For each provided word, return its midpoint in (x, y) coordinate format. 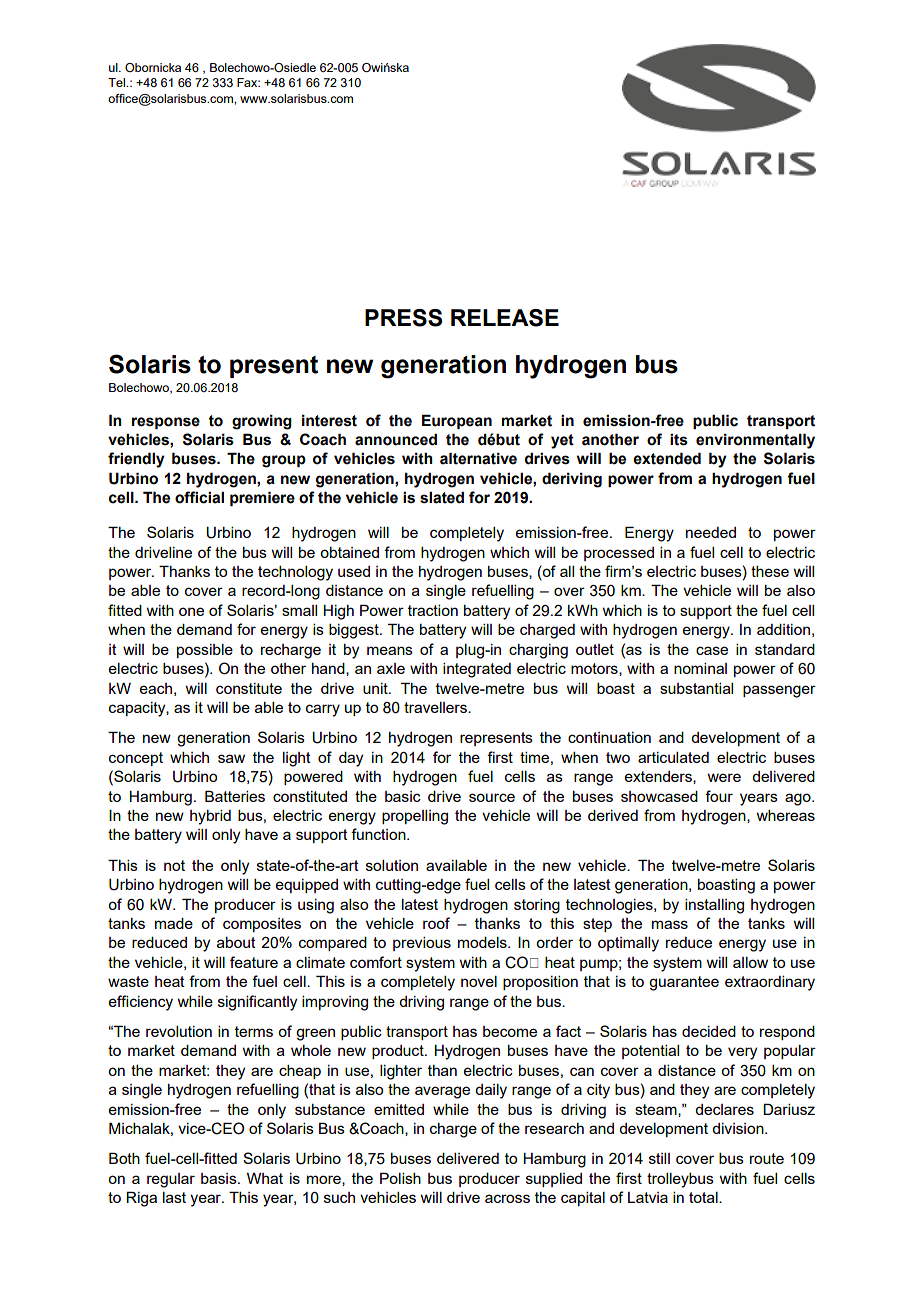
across (507, 1198)
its (679, 439)
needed (711, 532)
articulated (673, 757)
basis (220, 1178)
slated (442, 497)
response (166, 423)
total (704, 1197)
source (492, 797)
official (199, 497)
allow (750, 962)
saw (231, 758)
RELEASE (505, 318)
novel (479, 981)
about (236, 942)
